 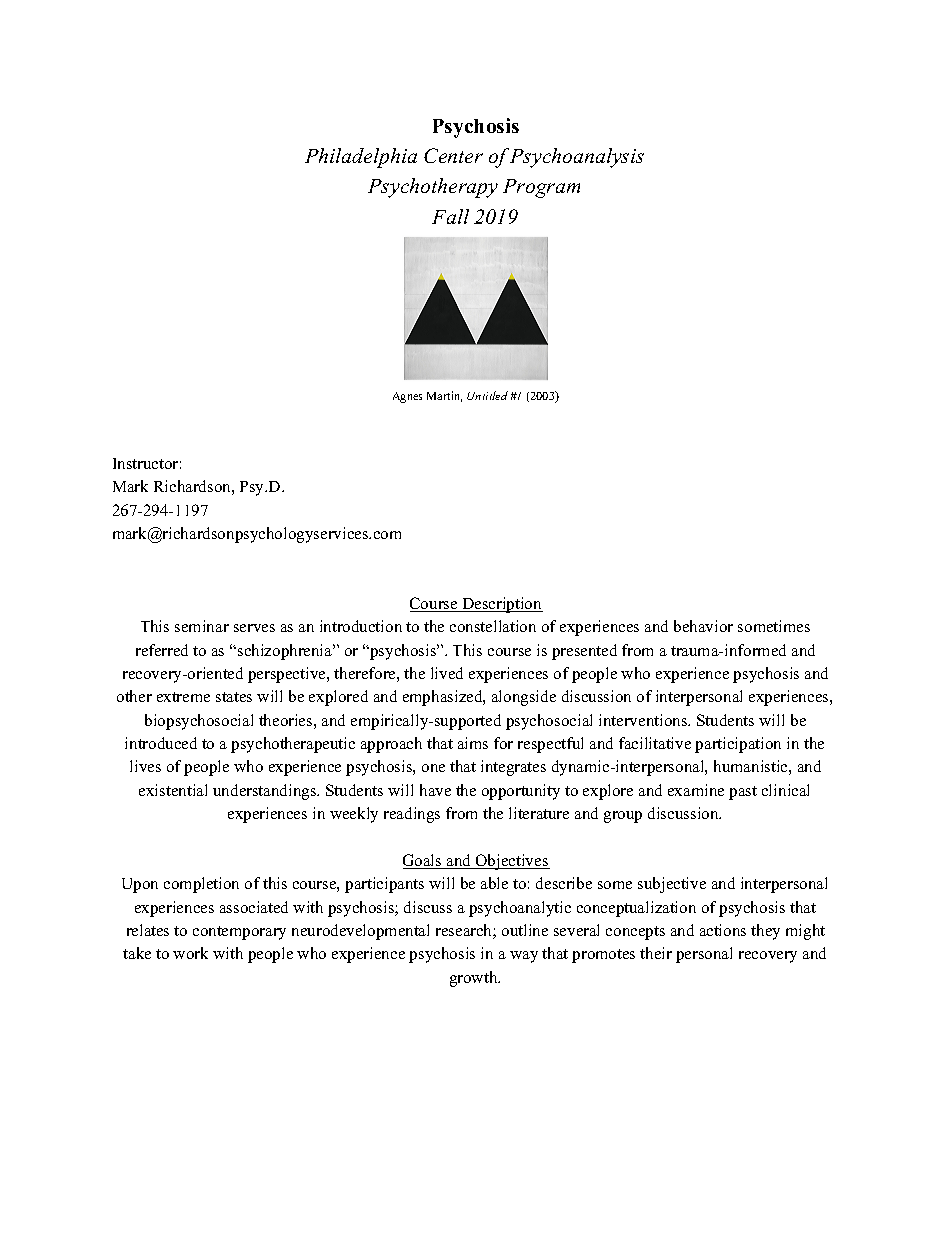 What do you see at coordinates (487, 395) in the screenshot?
I see `Untitled` at bounding box center [487, 395].
